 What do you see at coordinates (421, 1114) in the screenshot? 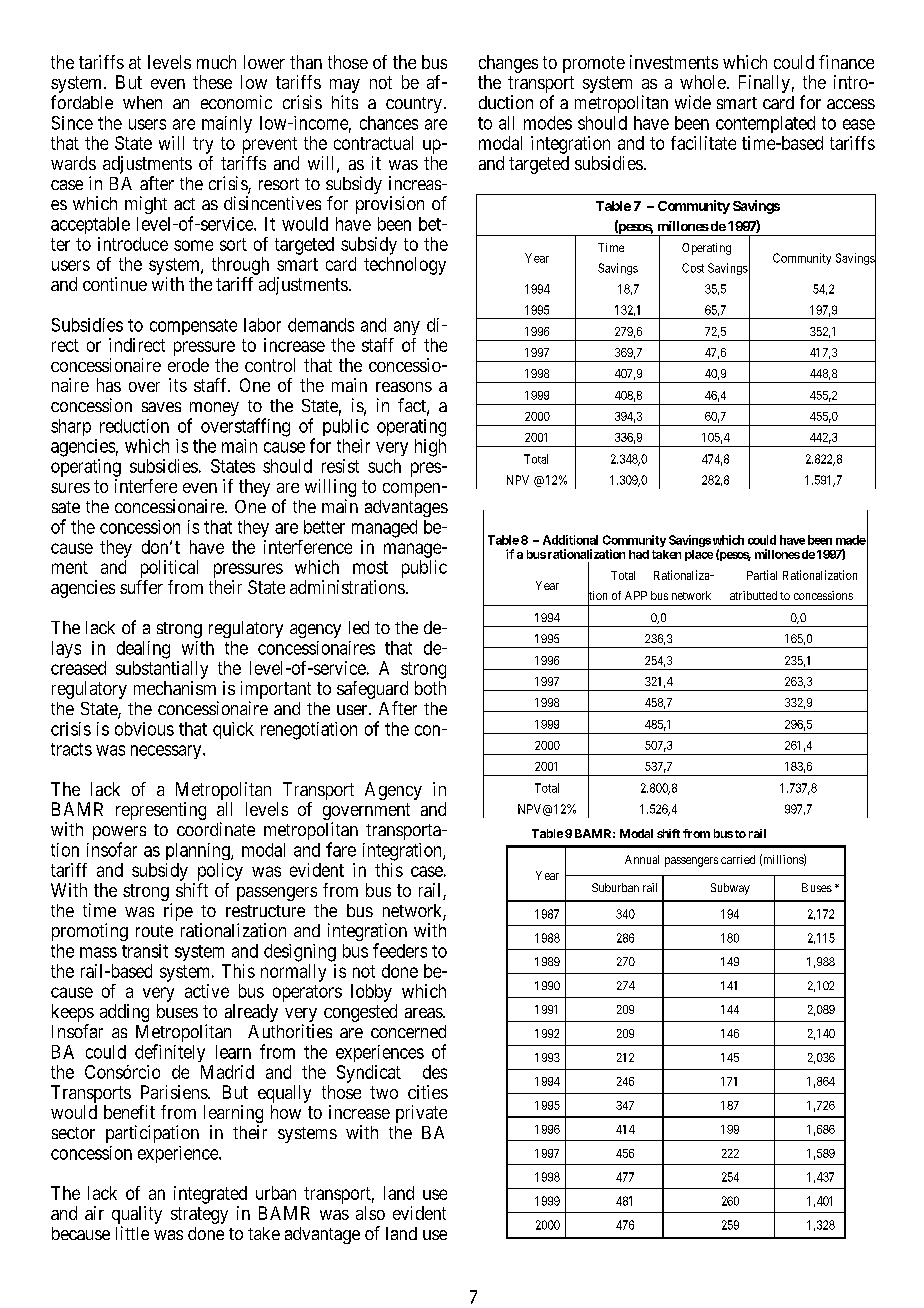
I see `private` at bounding box center [421, 1114].
